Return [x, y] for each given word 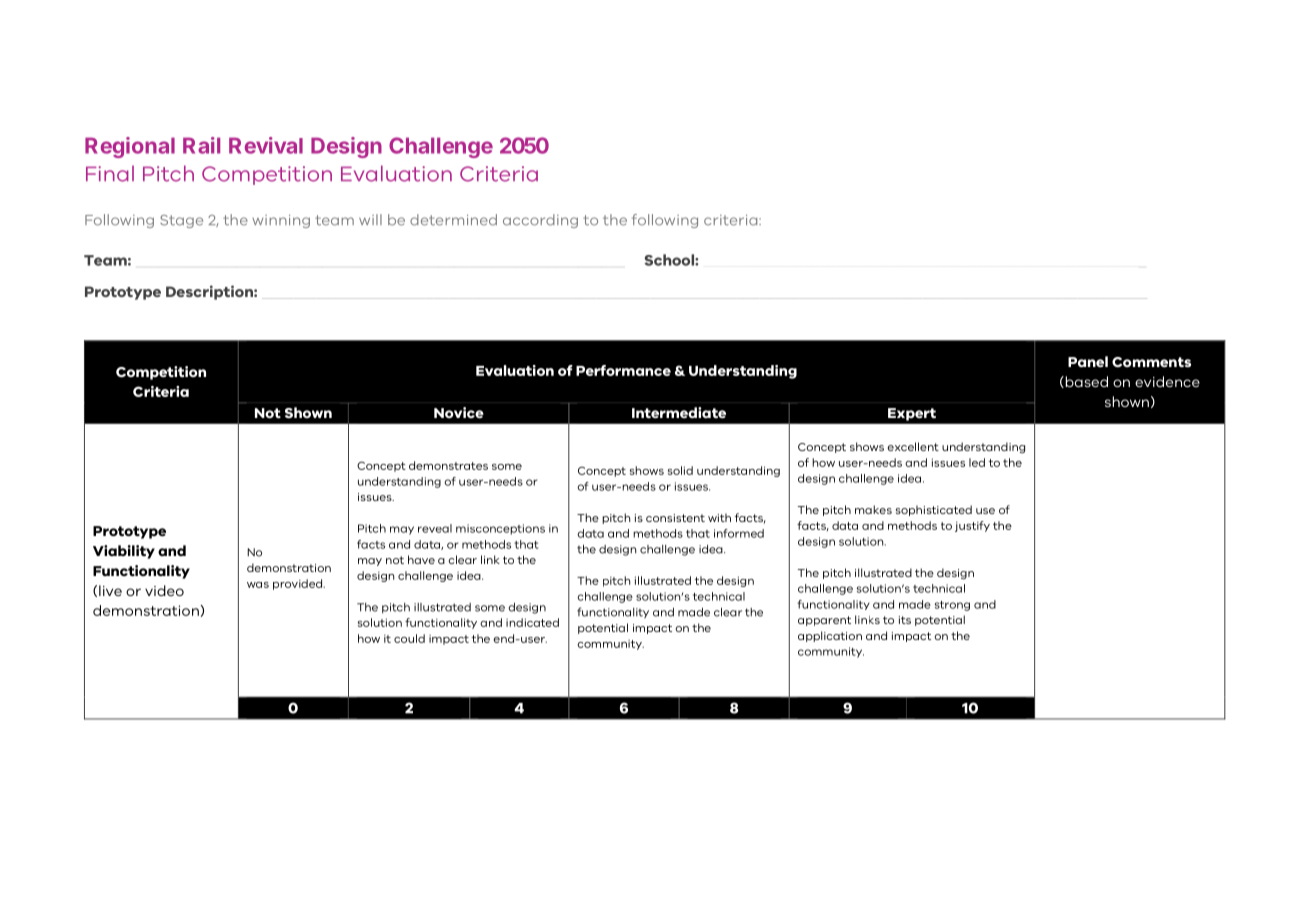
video [164, 590]
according [540, 221]
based [1085, 382]
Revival [266, 145]
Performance [623, 370]
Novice [459, 412]
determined [453, 220]
